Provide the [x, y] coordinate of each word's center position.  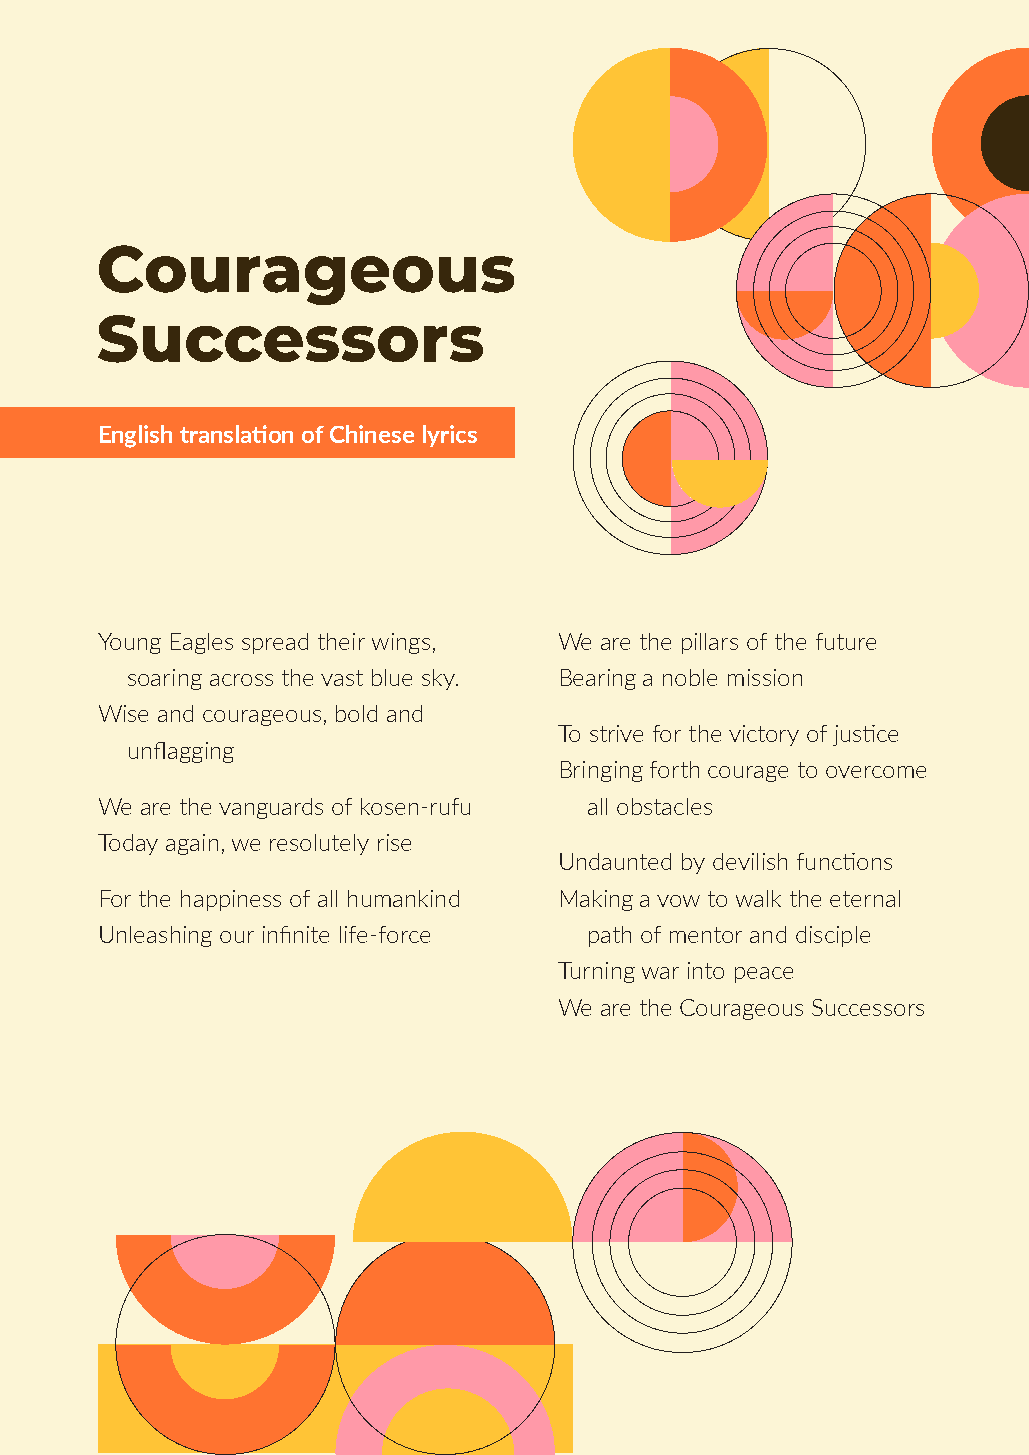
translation [236, 434]
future [846, 641]
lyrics [450, 436]
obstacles [664, 806]
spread [275, 643]
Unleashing [156, 936]
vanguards [271, 808]
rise [394, 842]
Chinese [372, 434]
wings [401, 643]
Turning [596, 972]
